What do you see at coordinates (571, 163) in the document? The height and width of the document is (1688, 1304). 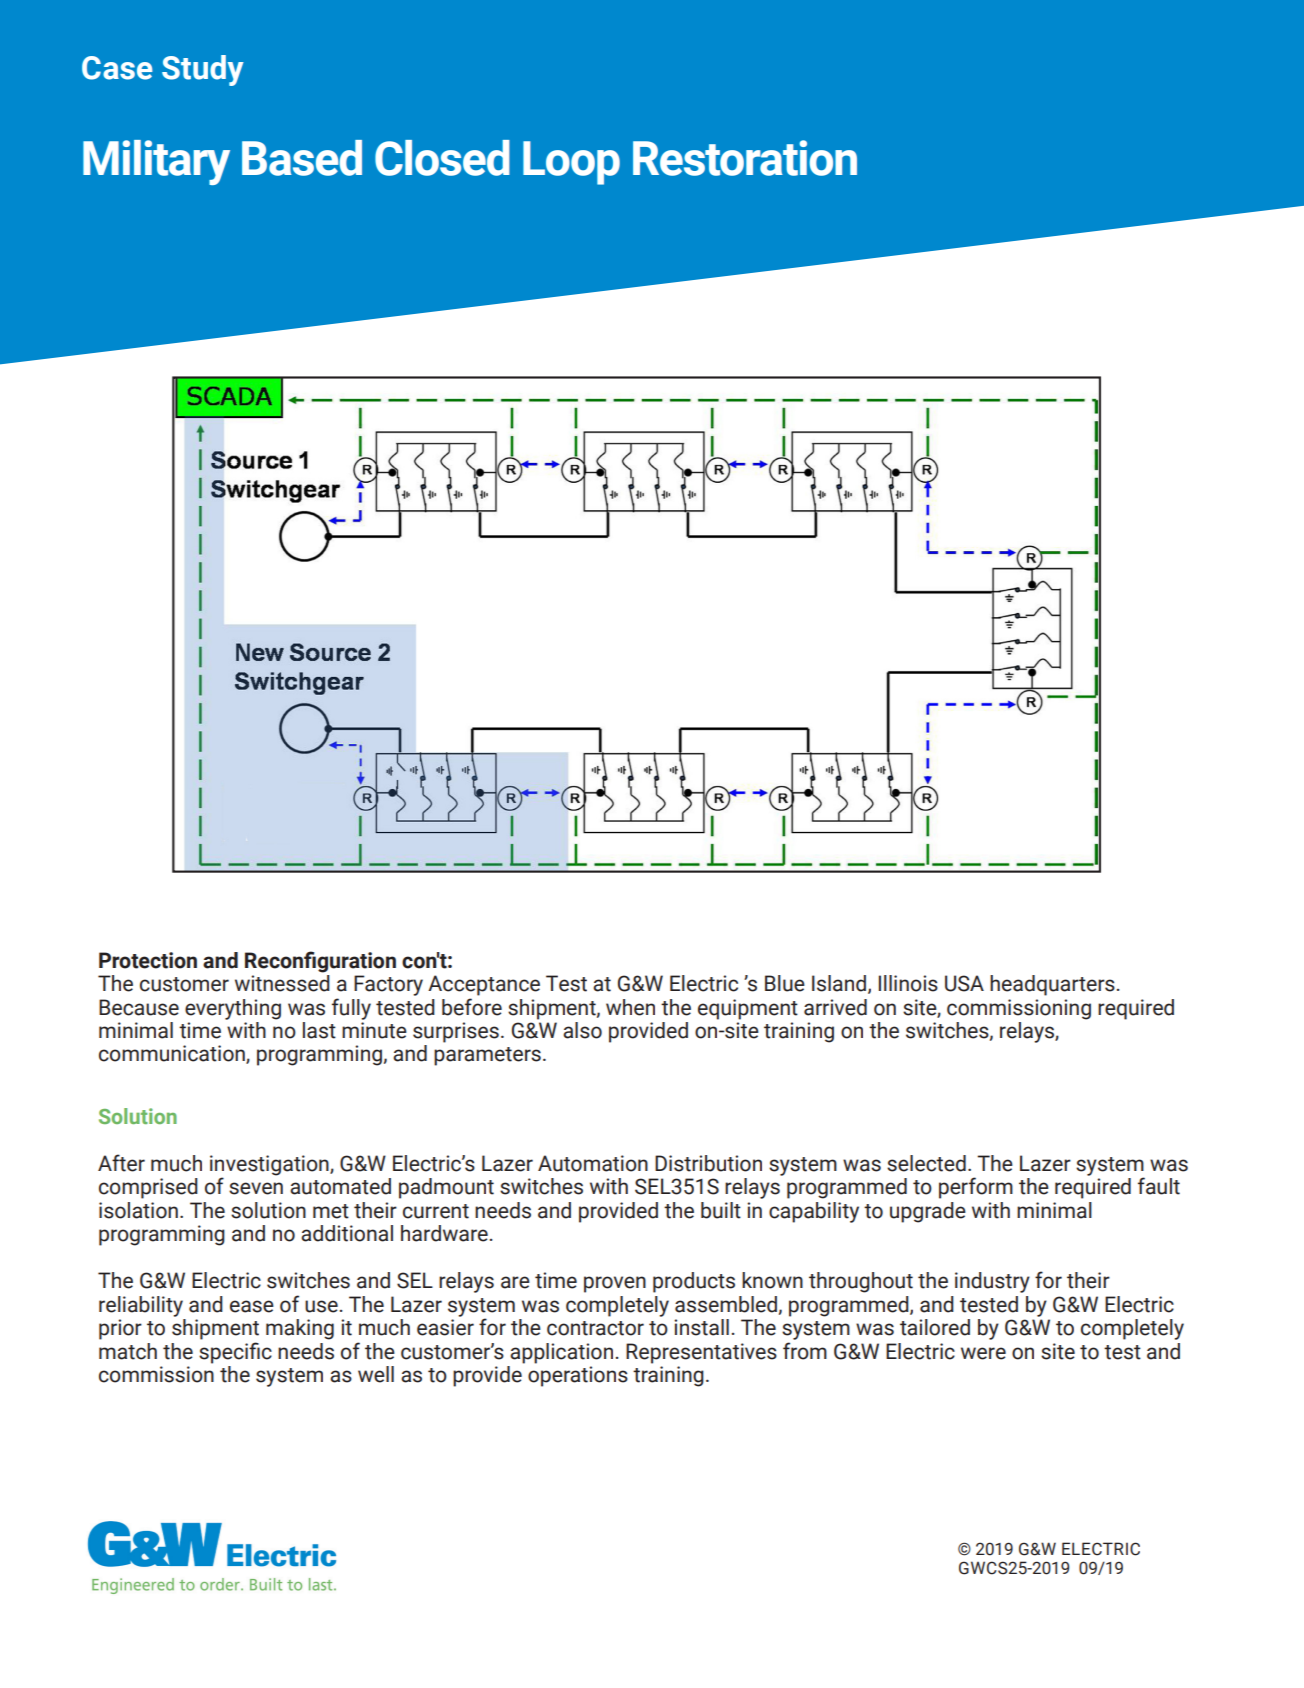 I see `Loop` at bounding box center [571, 163].
